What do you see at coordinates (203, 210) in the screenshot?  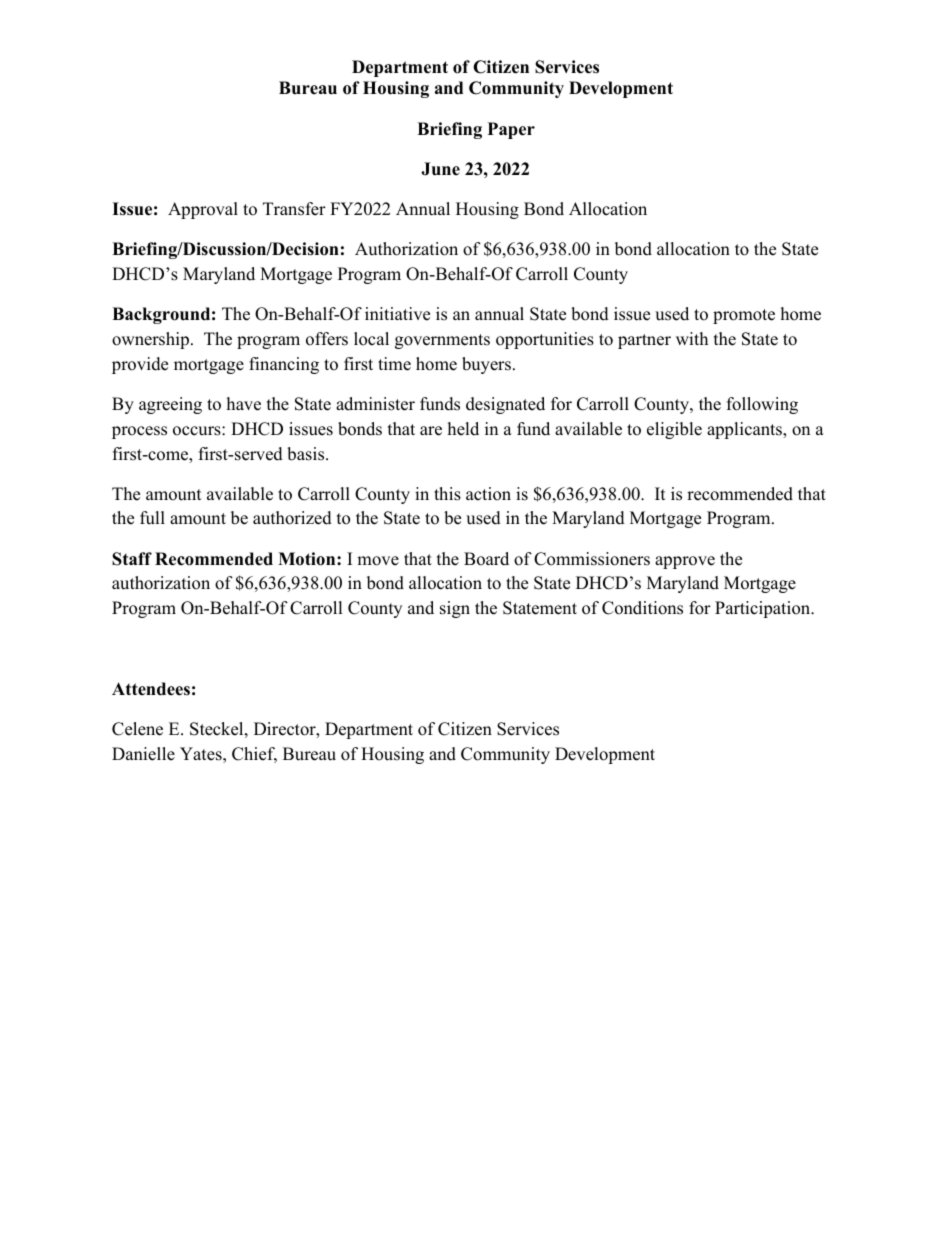 I see `Approval` at bounding box center [203, 210].
